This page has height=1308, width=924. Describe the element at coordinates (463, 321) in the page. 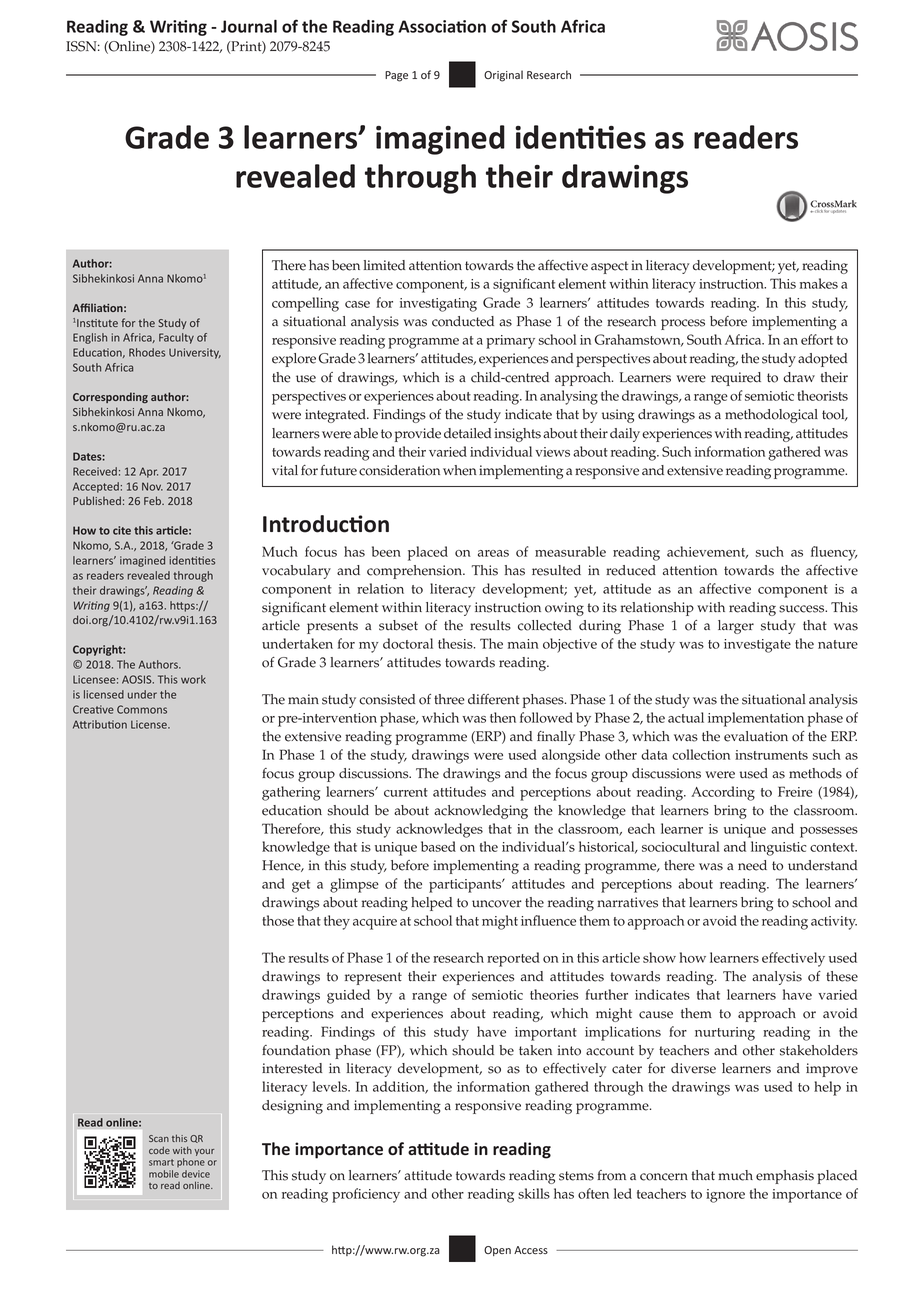

I see `conducted` at that location.
